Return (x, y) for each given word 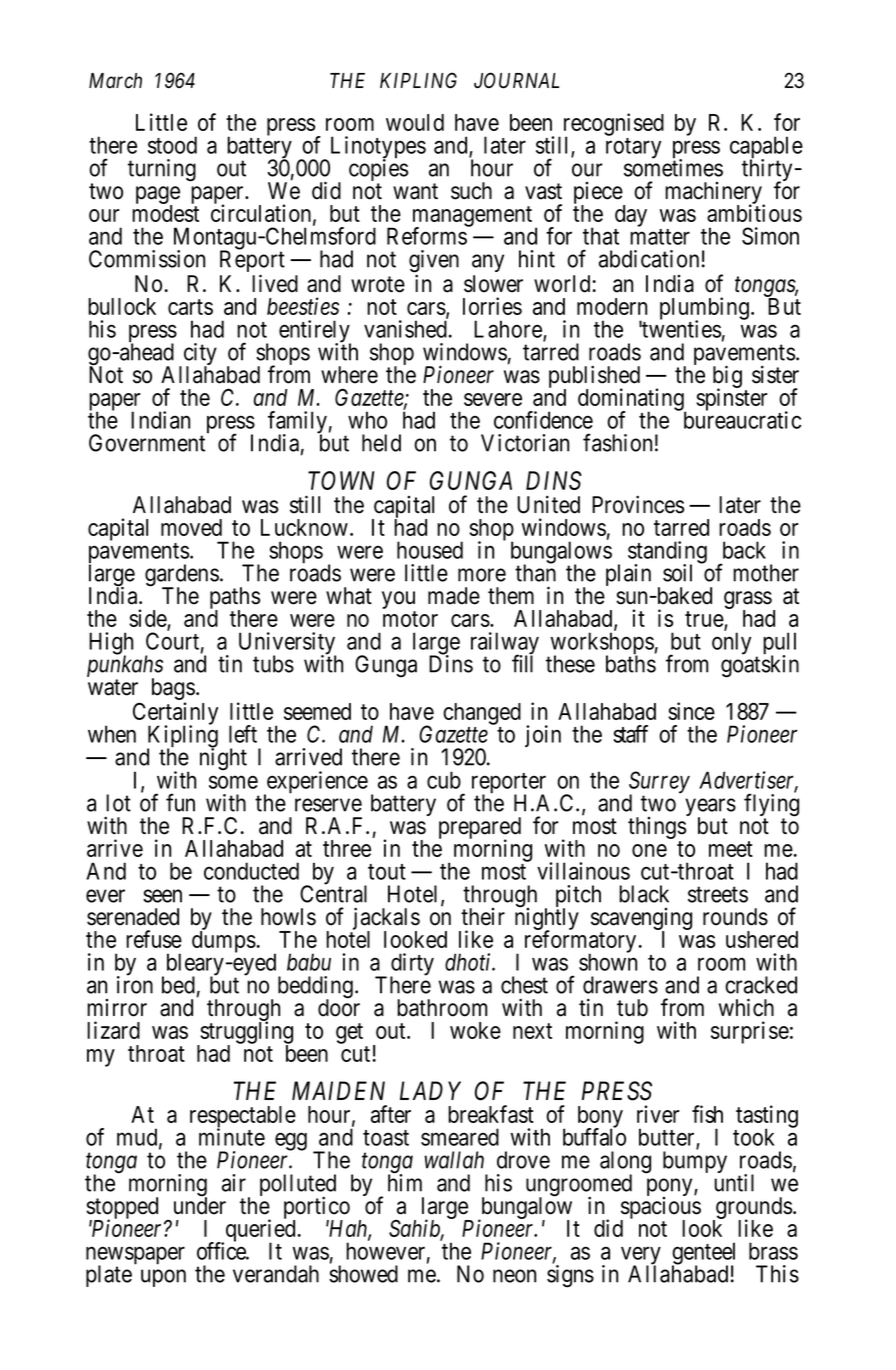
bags (173, 690)
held (381, 443)
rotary (633, 148)
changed (482, 714)
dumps (224, 942)
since (691, 711)
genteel (703, 1254)
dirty (412, 965)
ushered (762, 939)
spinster (731, 399)
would (415, 122)
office (222, 1250)
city (199, 355)
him (405, 1182)
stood (172, 145)
